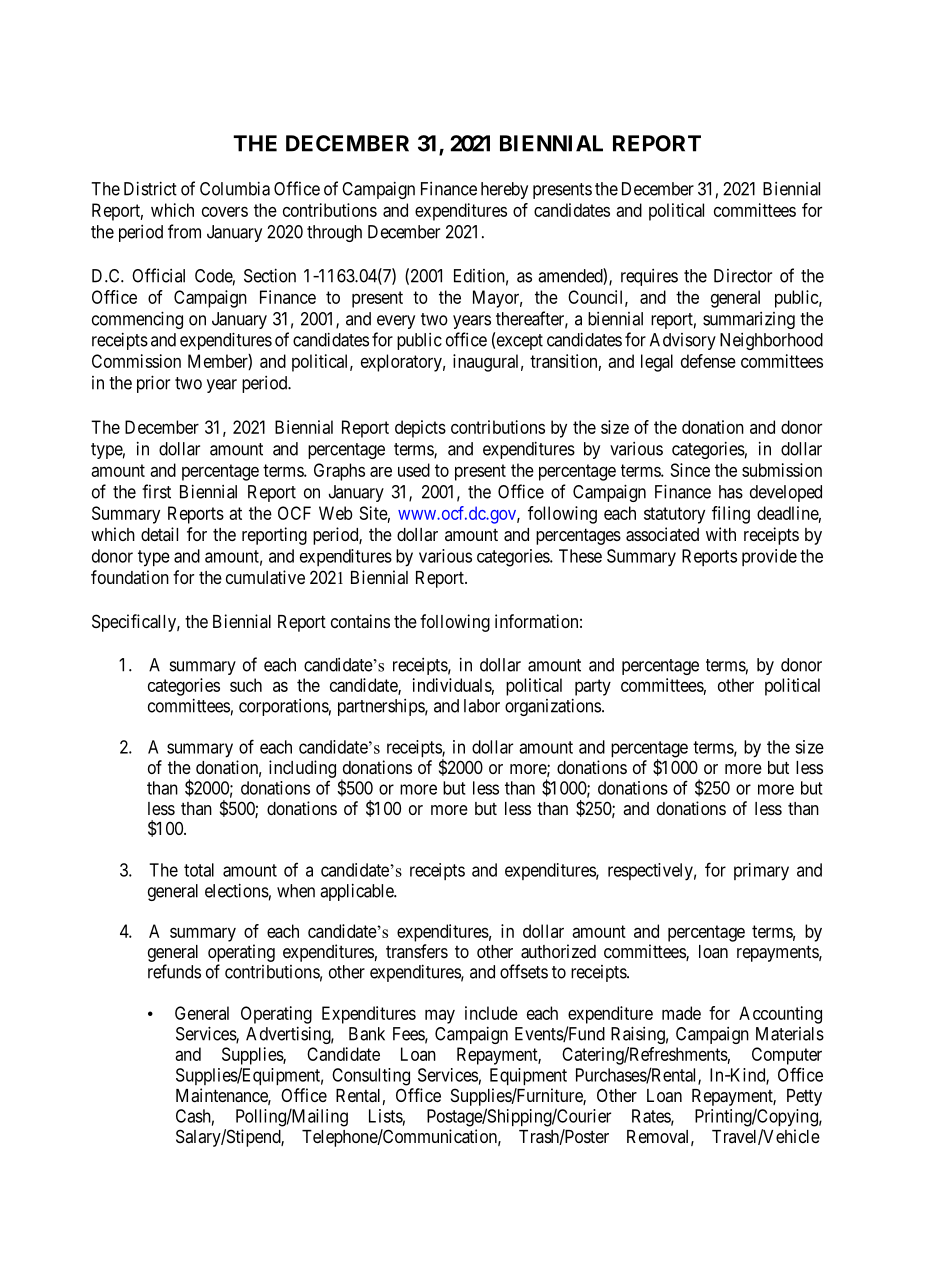  What do you see at coordinates (769, 557) in the document?
I see `provide` at bounding box center [769, 557].
